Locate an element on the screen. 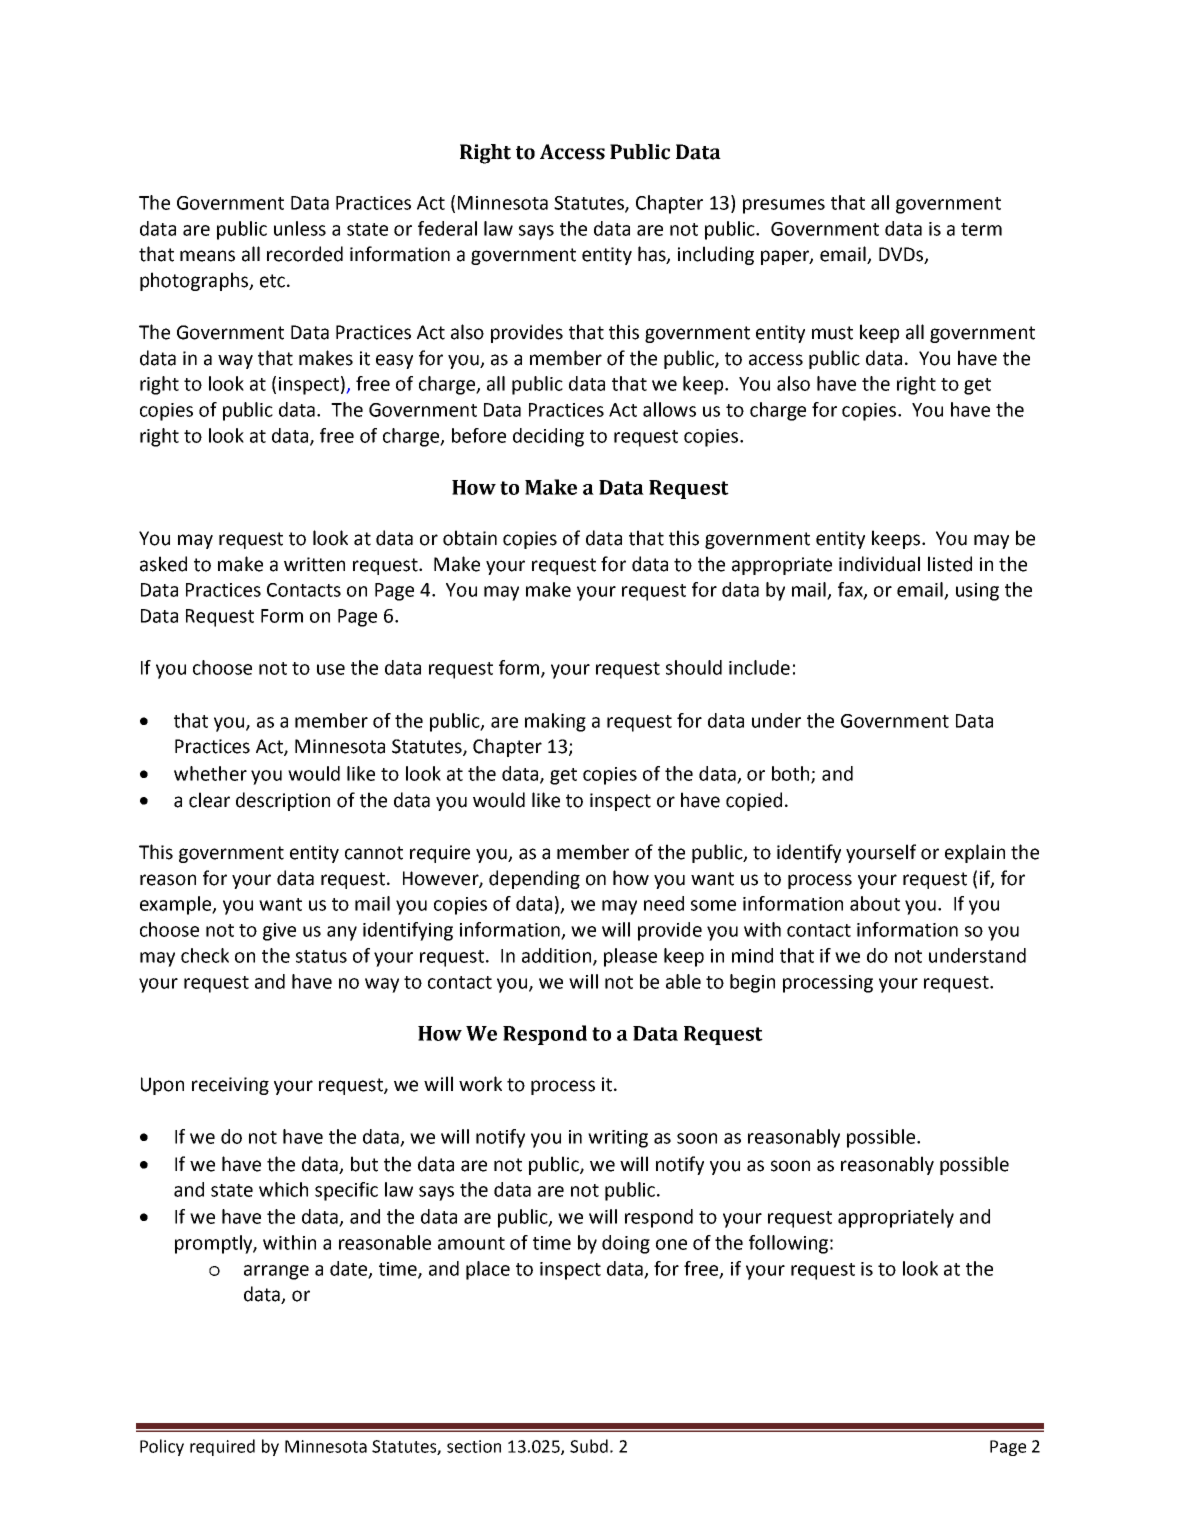 The image size is (1180, 1527). following is located at coordinates (788, 1244).
